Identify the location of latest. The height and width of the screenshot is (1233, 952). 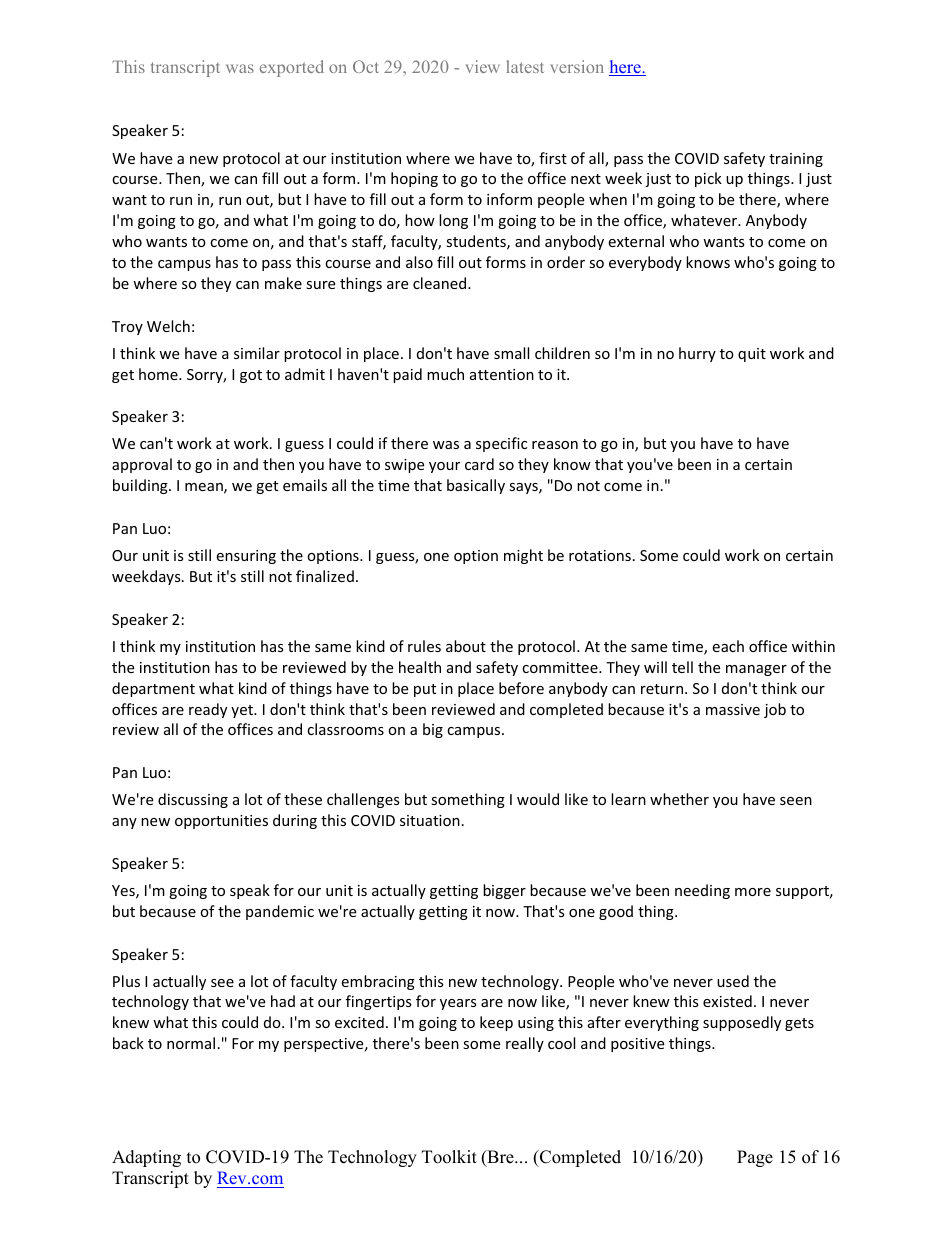
(525, 66).
